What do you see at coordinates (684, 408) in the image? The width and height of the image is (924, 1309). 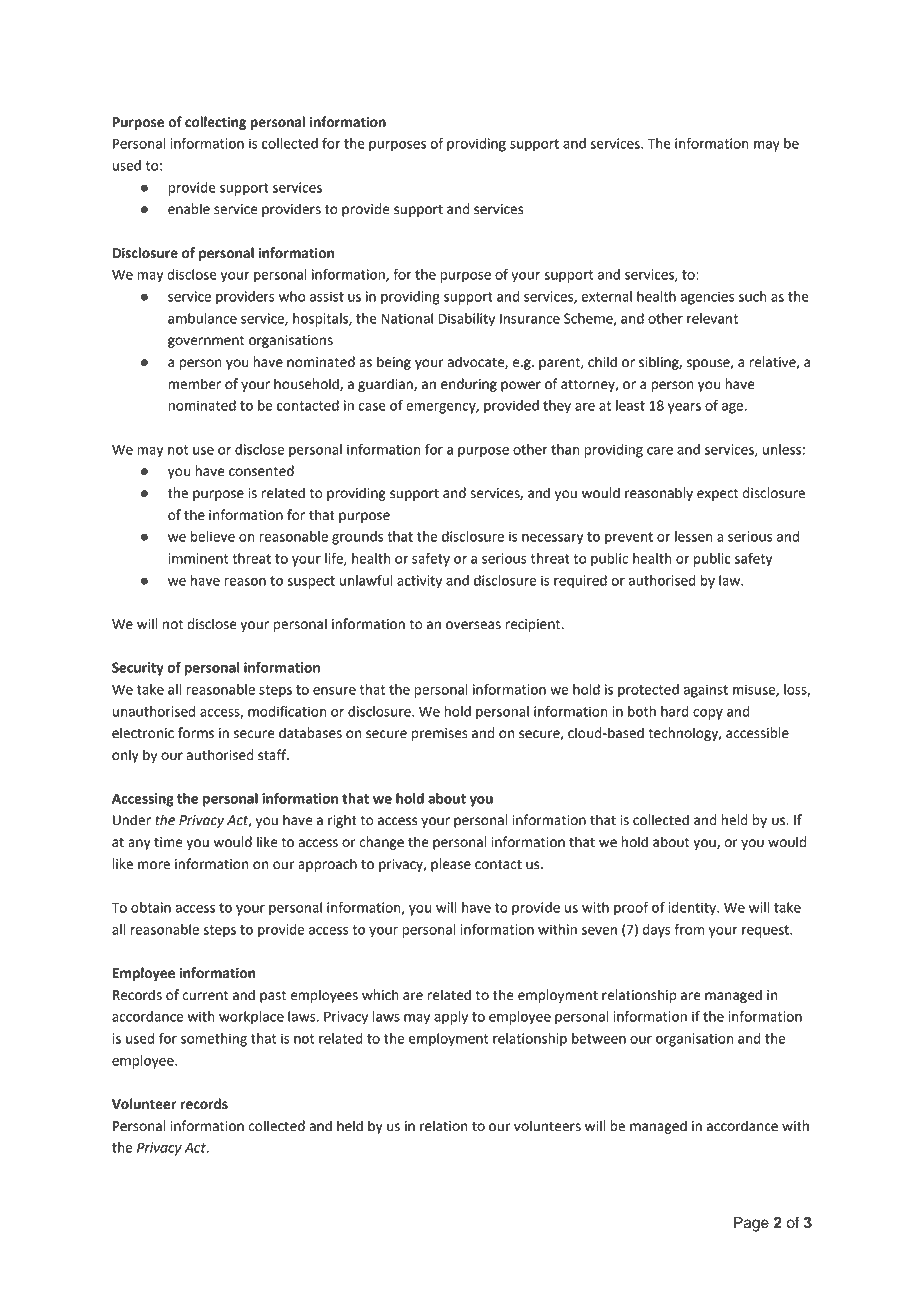 I see `years` at bounding box center [684, 408].
